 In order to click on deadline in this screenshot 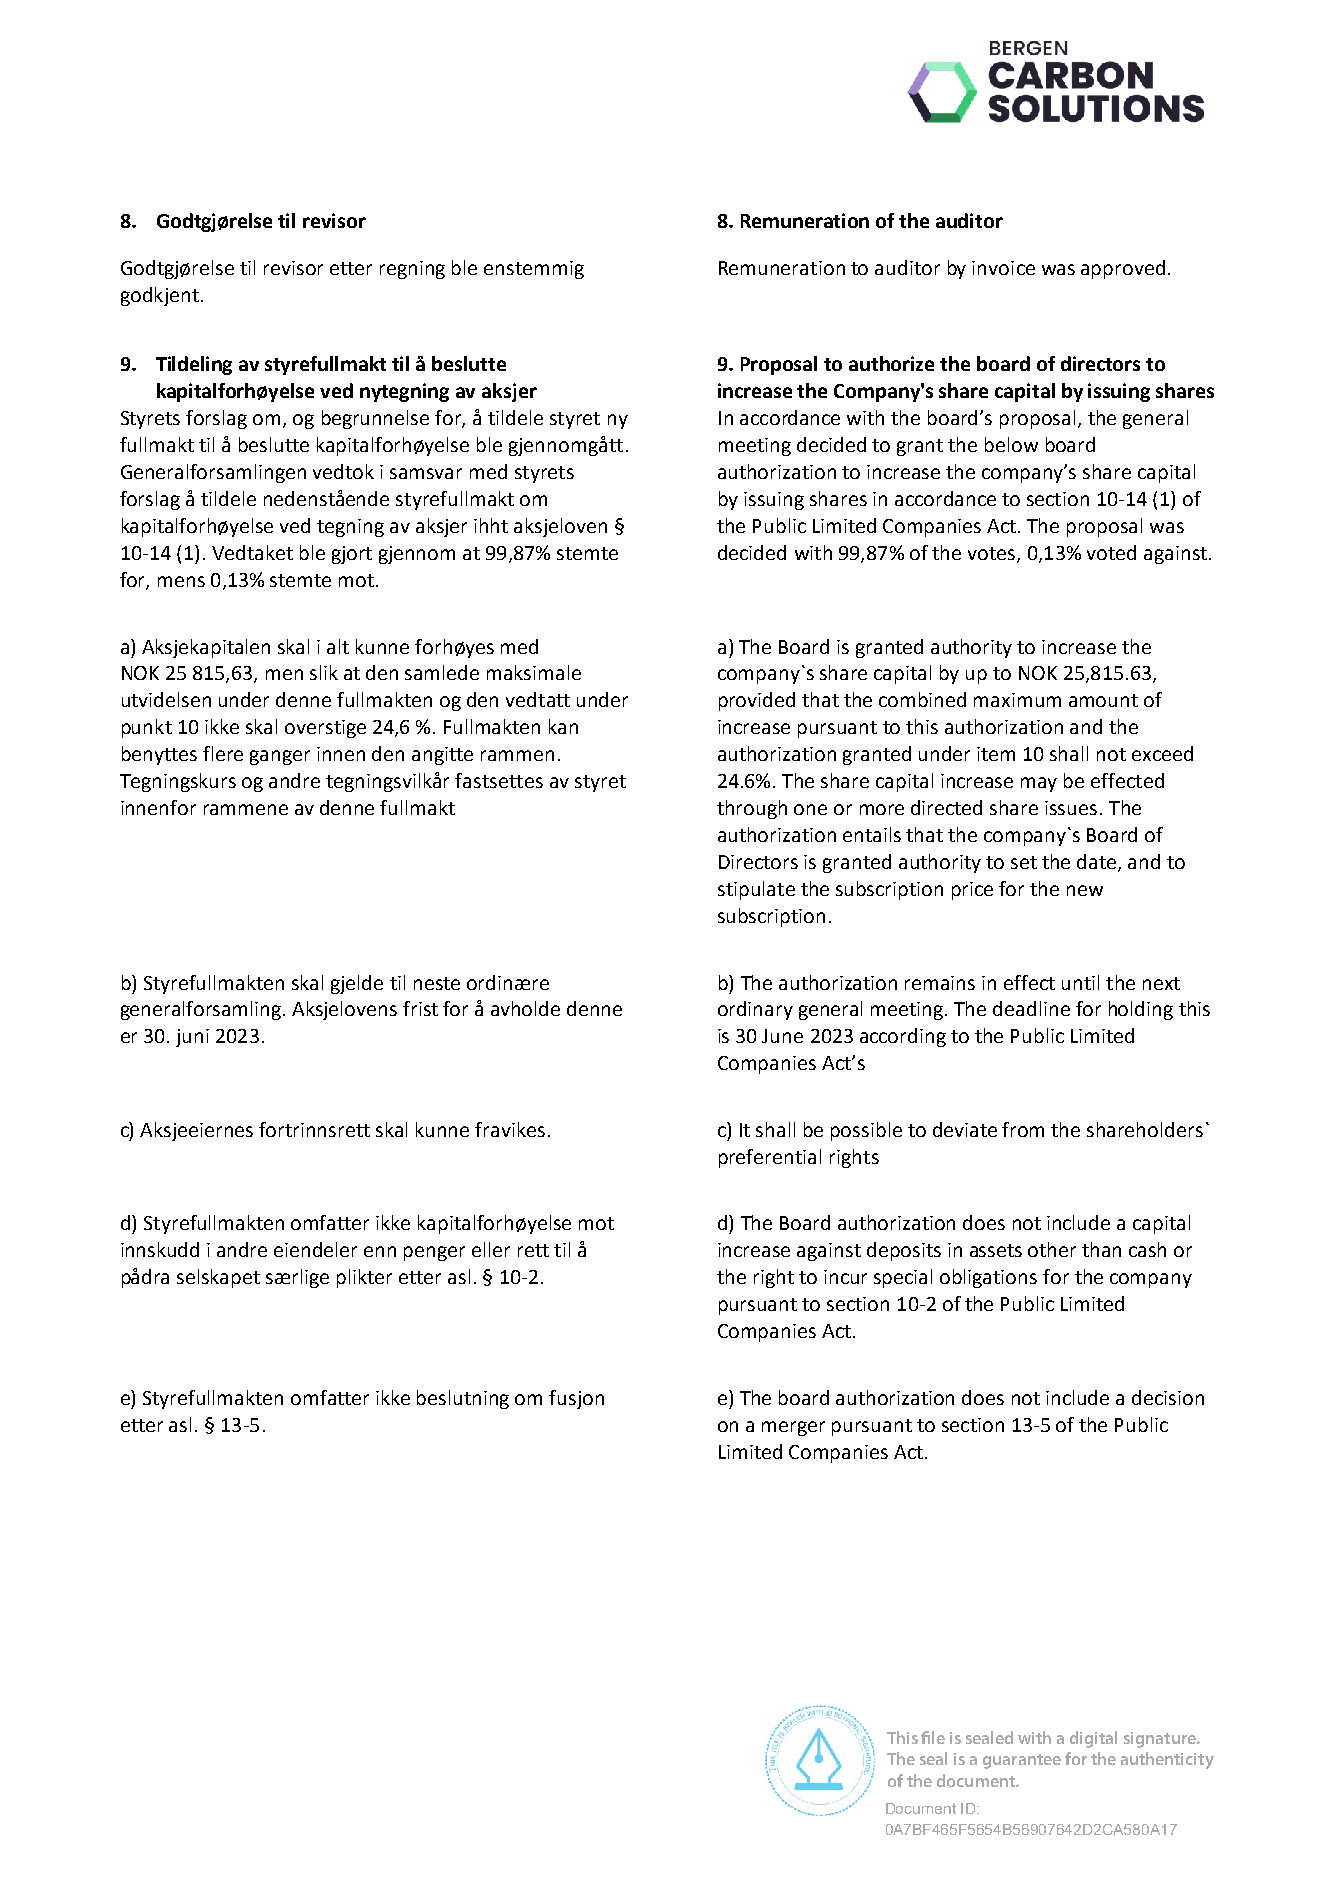, I will do `click(1031, 1008)`.
